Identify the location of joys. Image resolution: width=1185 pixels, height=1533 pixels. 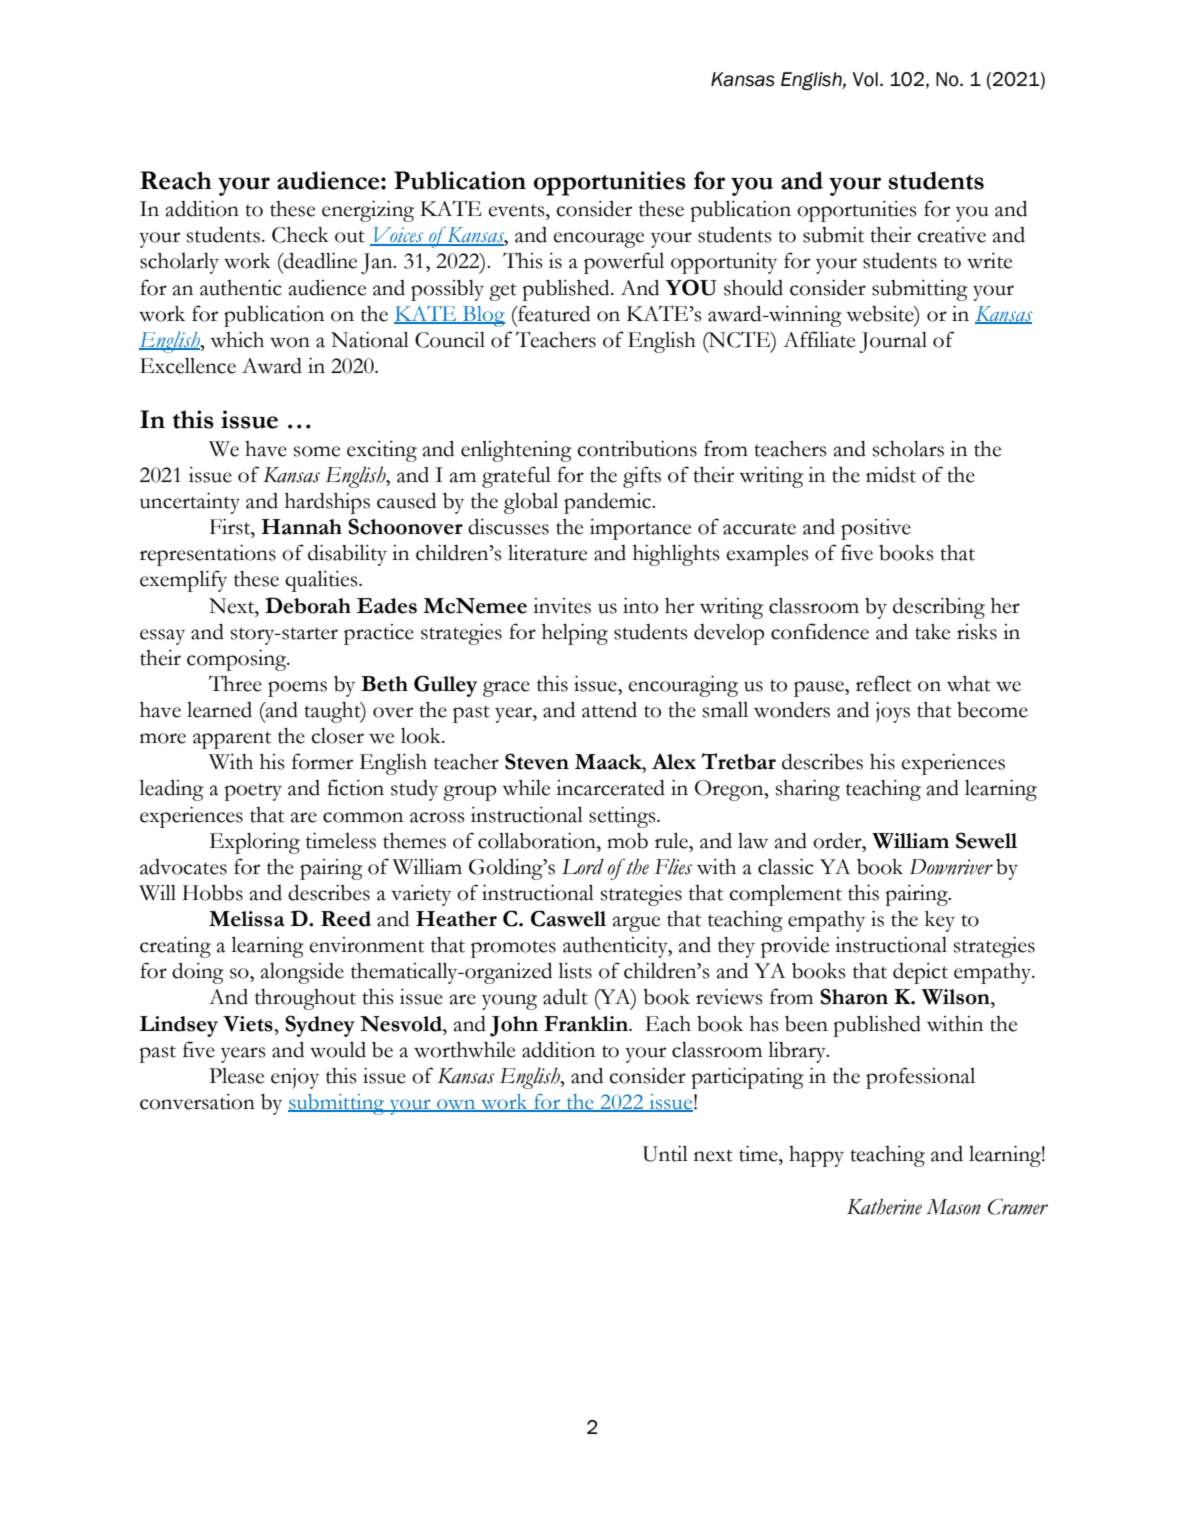
(893, 712).
